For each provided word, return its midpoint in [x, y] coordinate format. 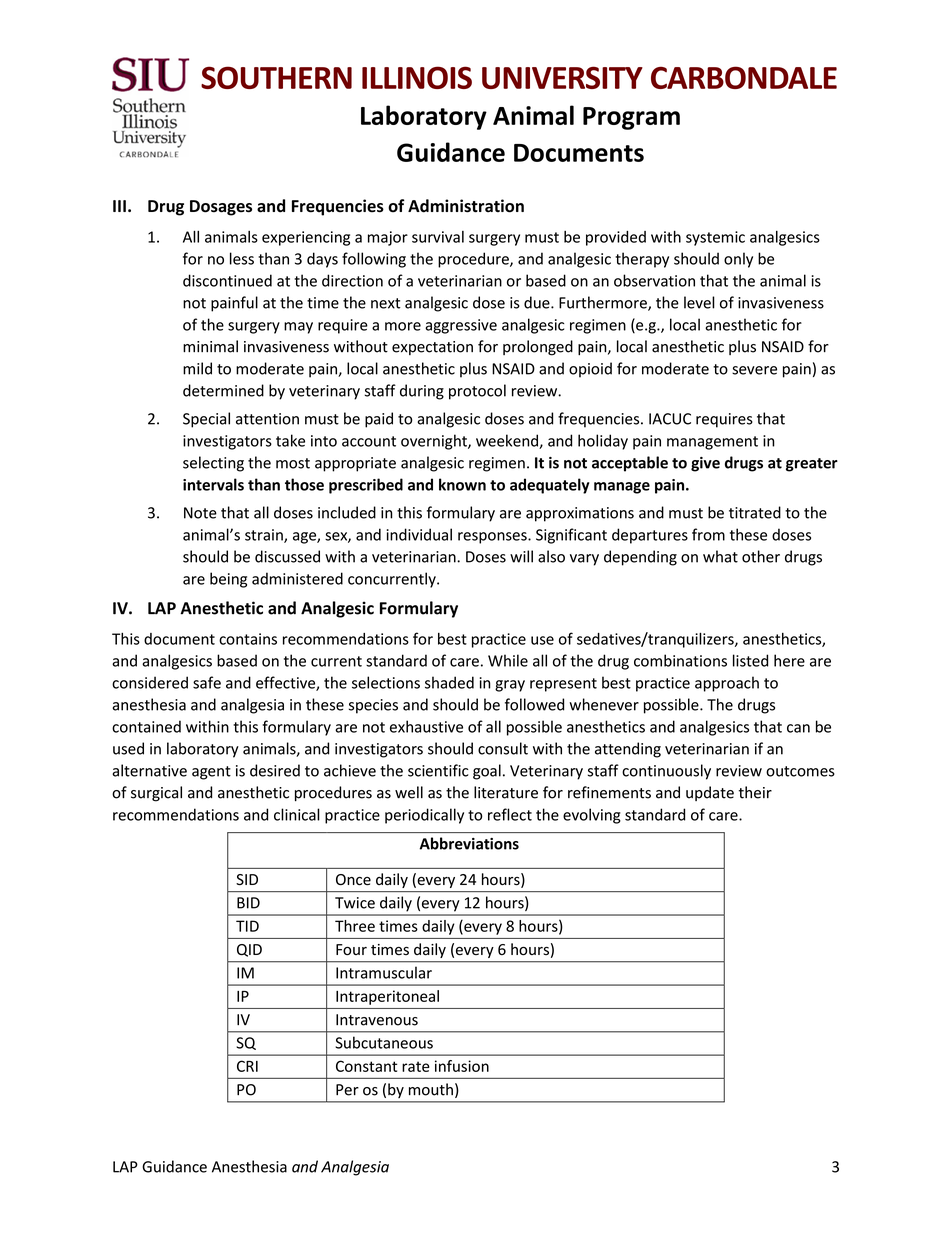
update [710, 793]
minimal [210, 346]
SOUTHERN [276, 77]
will [521, 556]
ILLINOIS [417, 77]
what [720, 556]
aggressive [461, 326]
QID [249, 950]
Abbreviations [469, 843]
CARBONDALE [744, 77]
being [228, 580]
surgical [156, 794]
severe [754, 370]
